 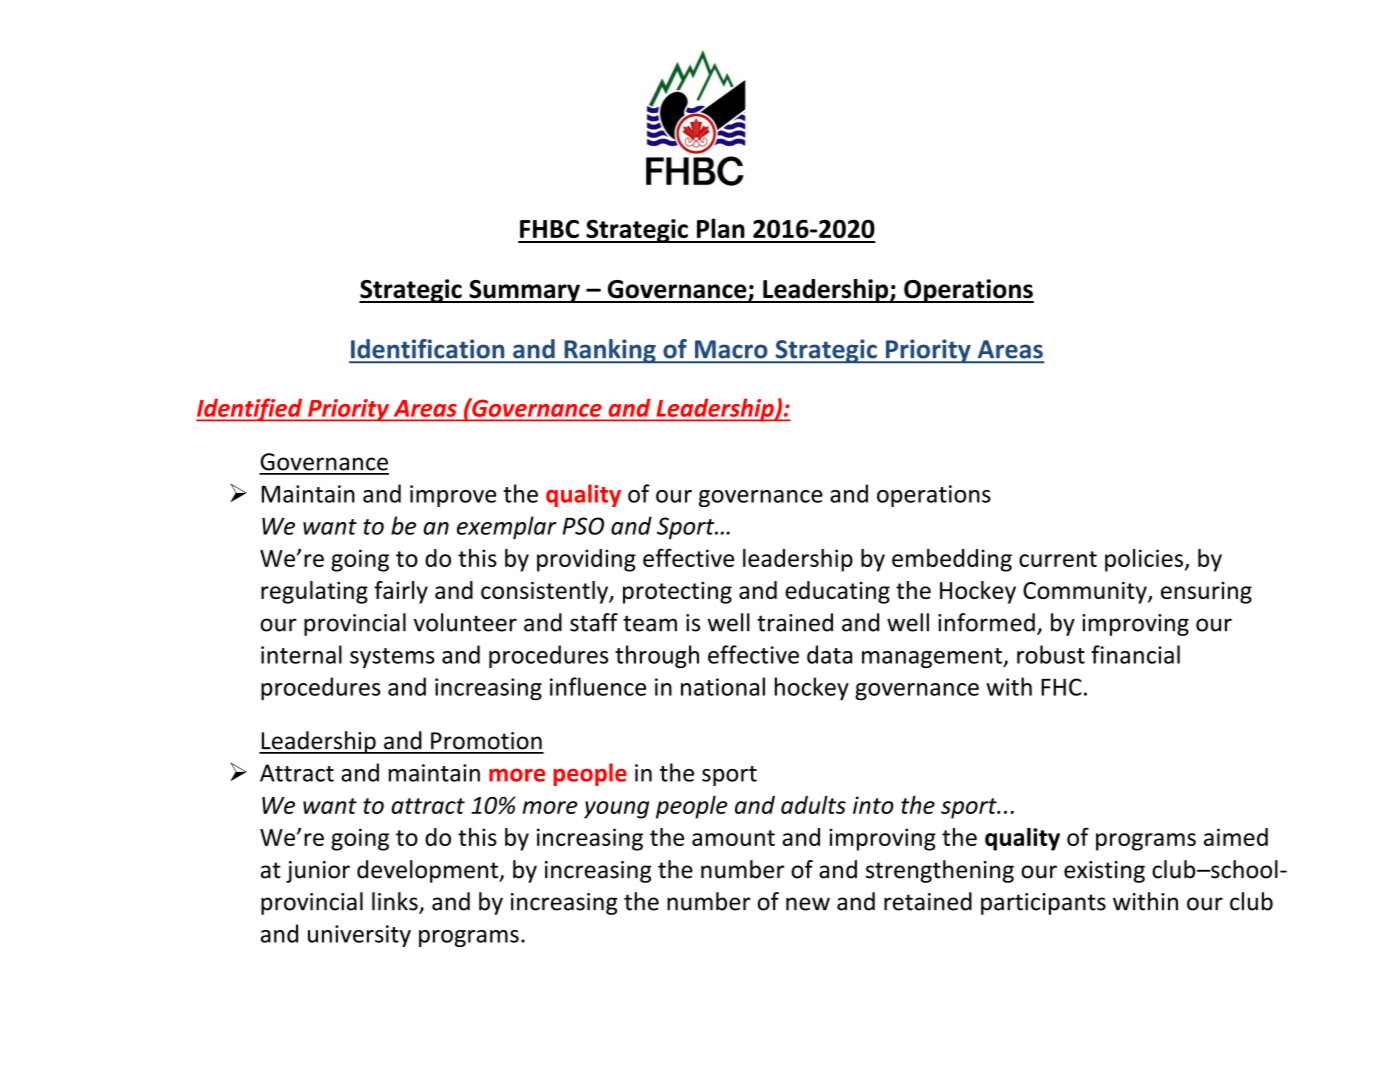 What do you see at coordinates (401, 592) in the page?
I see `fairly` at bounding box center [401, 592].
